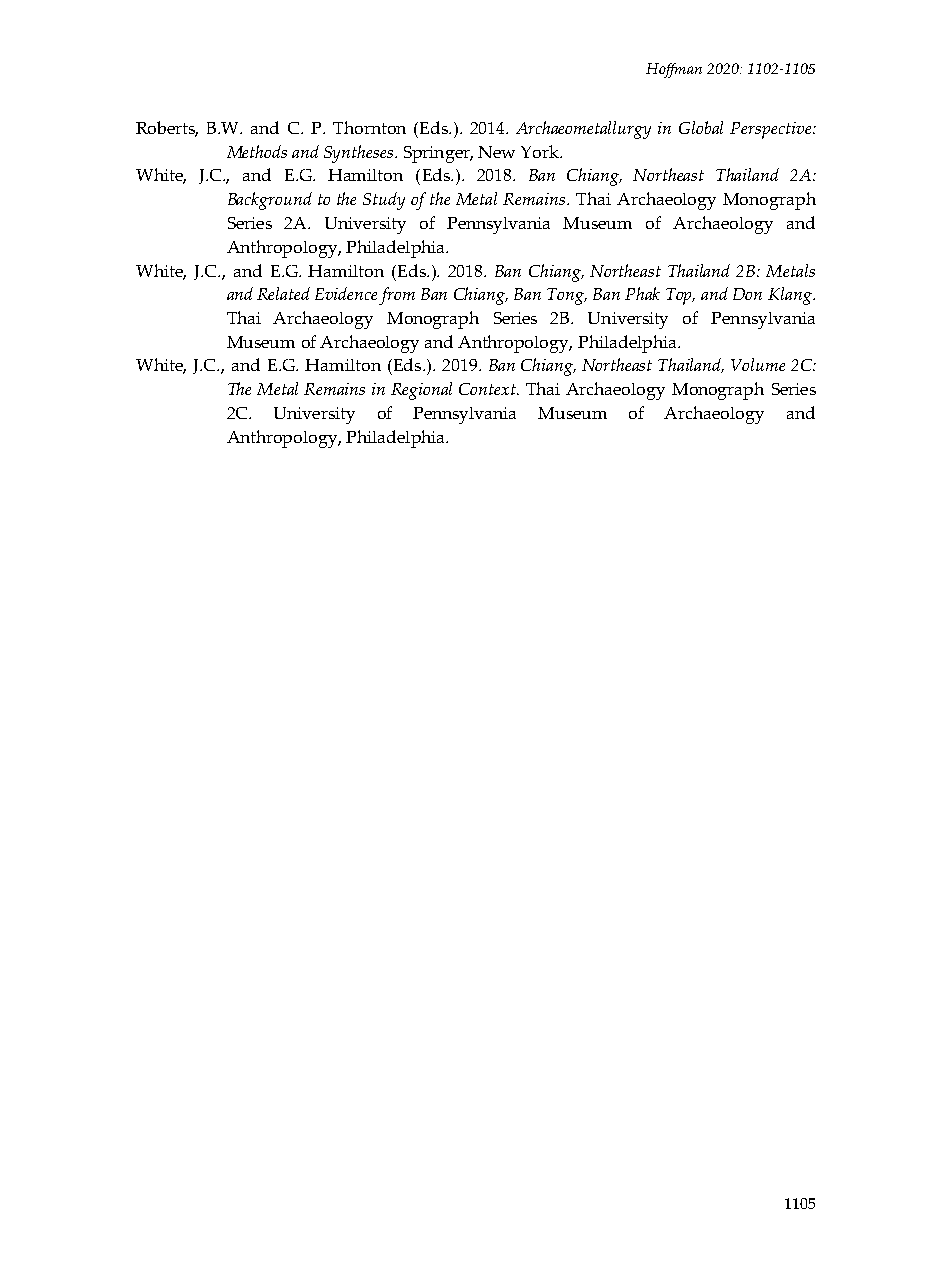 This document has width=952, height=1271. Describe the element at coordinates (674, 70) in the document. I see `Hoffman` at that location.
